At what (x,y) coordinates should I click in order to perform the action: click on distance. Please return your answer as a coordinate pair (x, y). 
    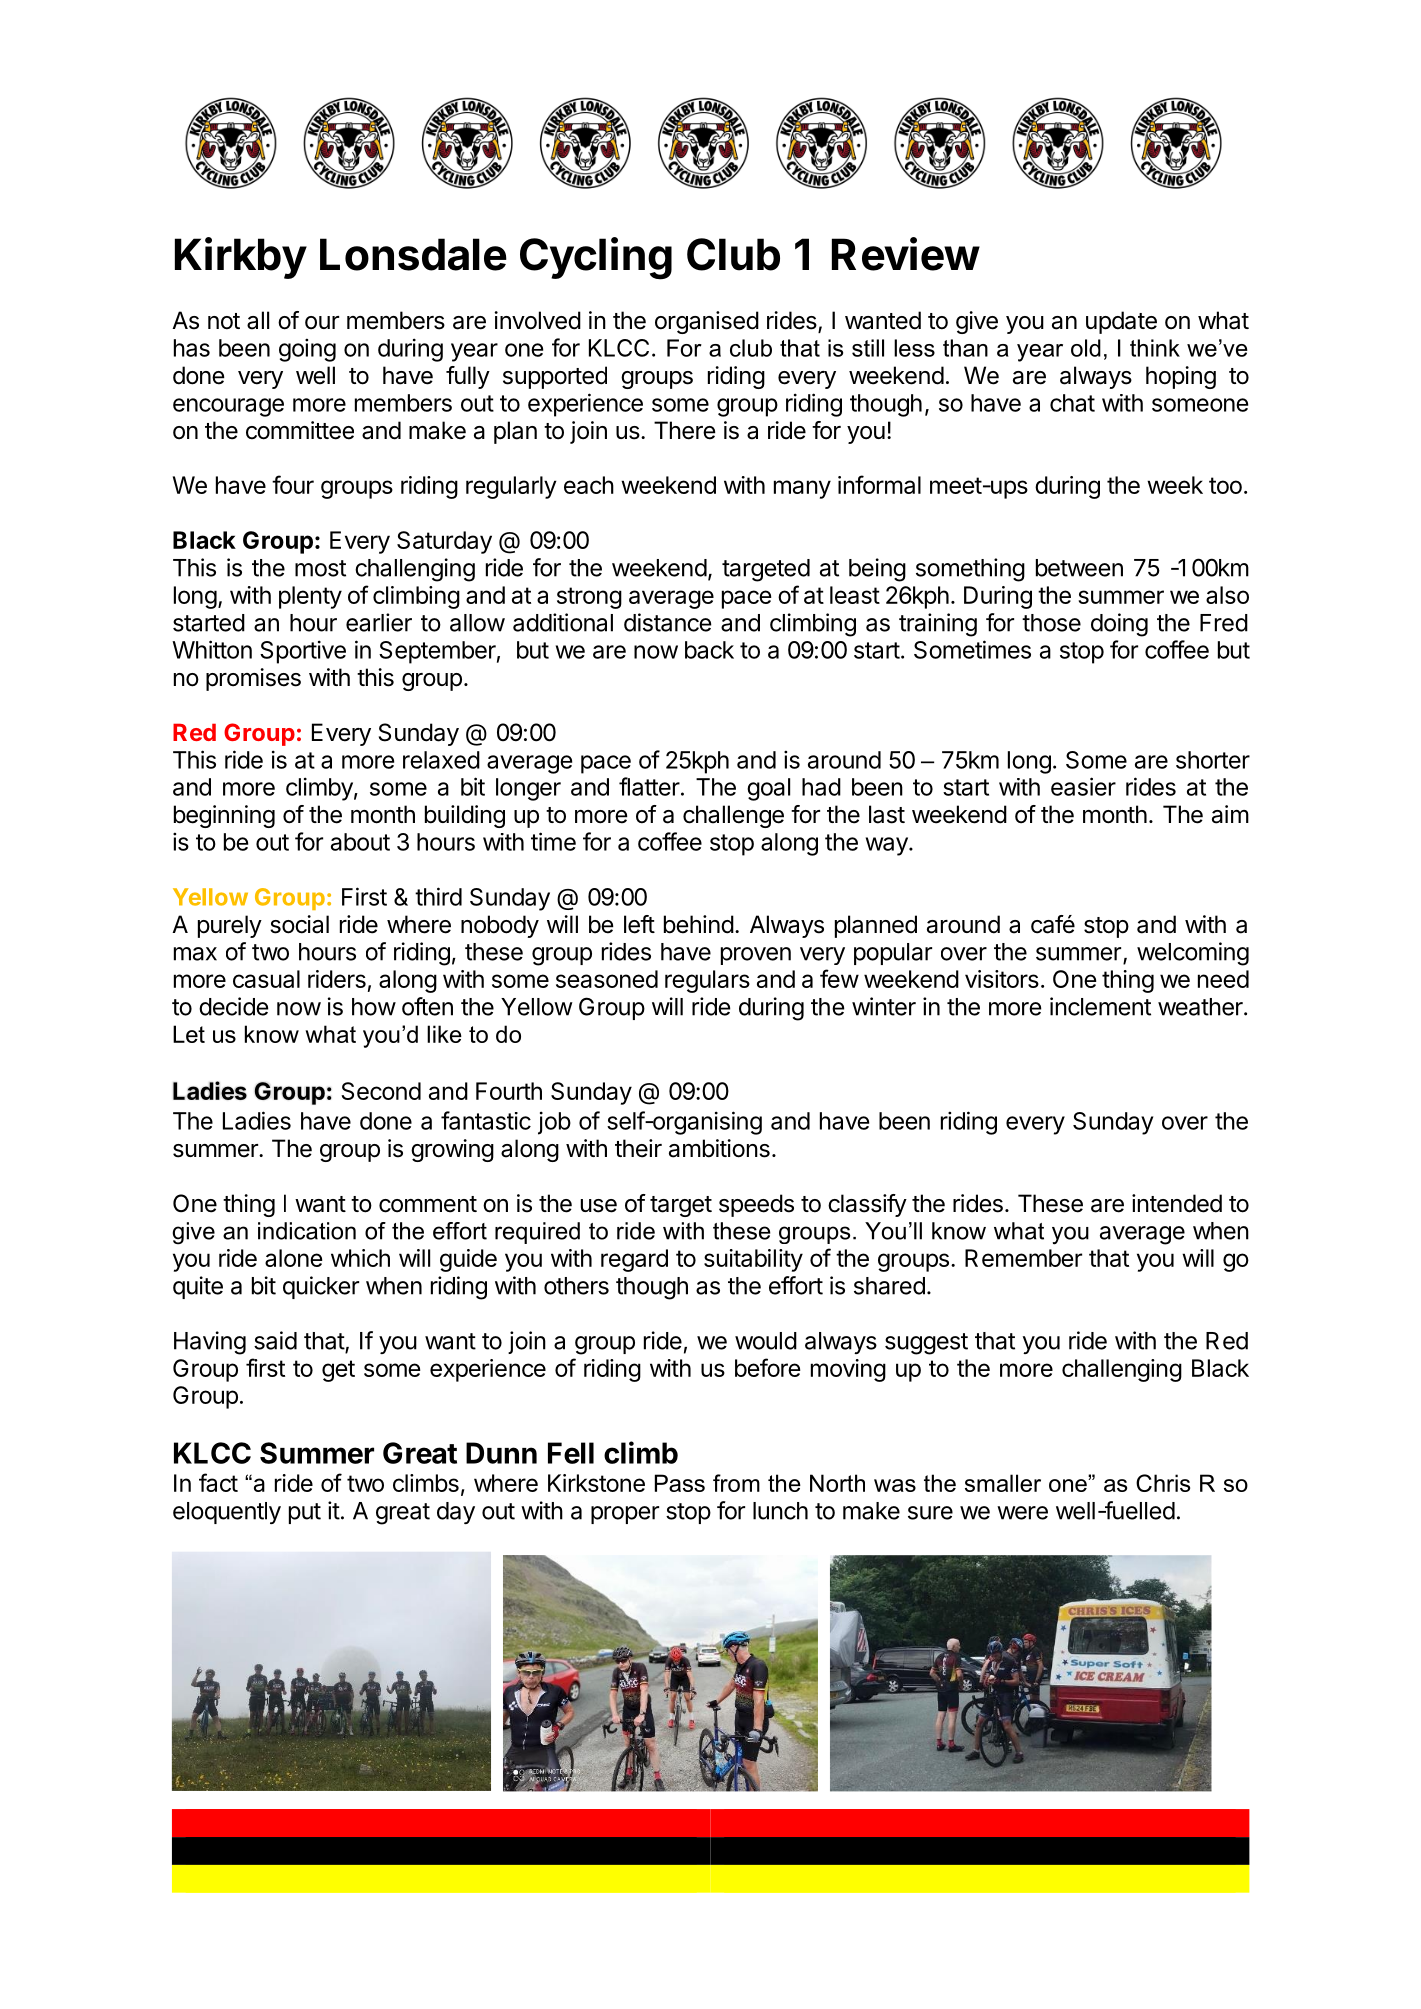
    Looking at the image, I should click on (667, 622).
